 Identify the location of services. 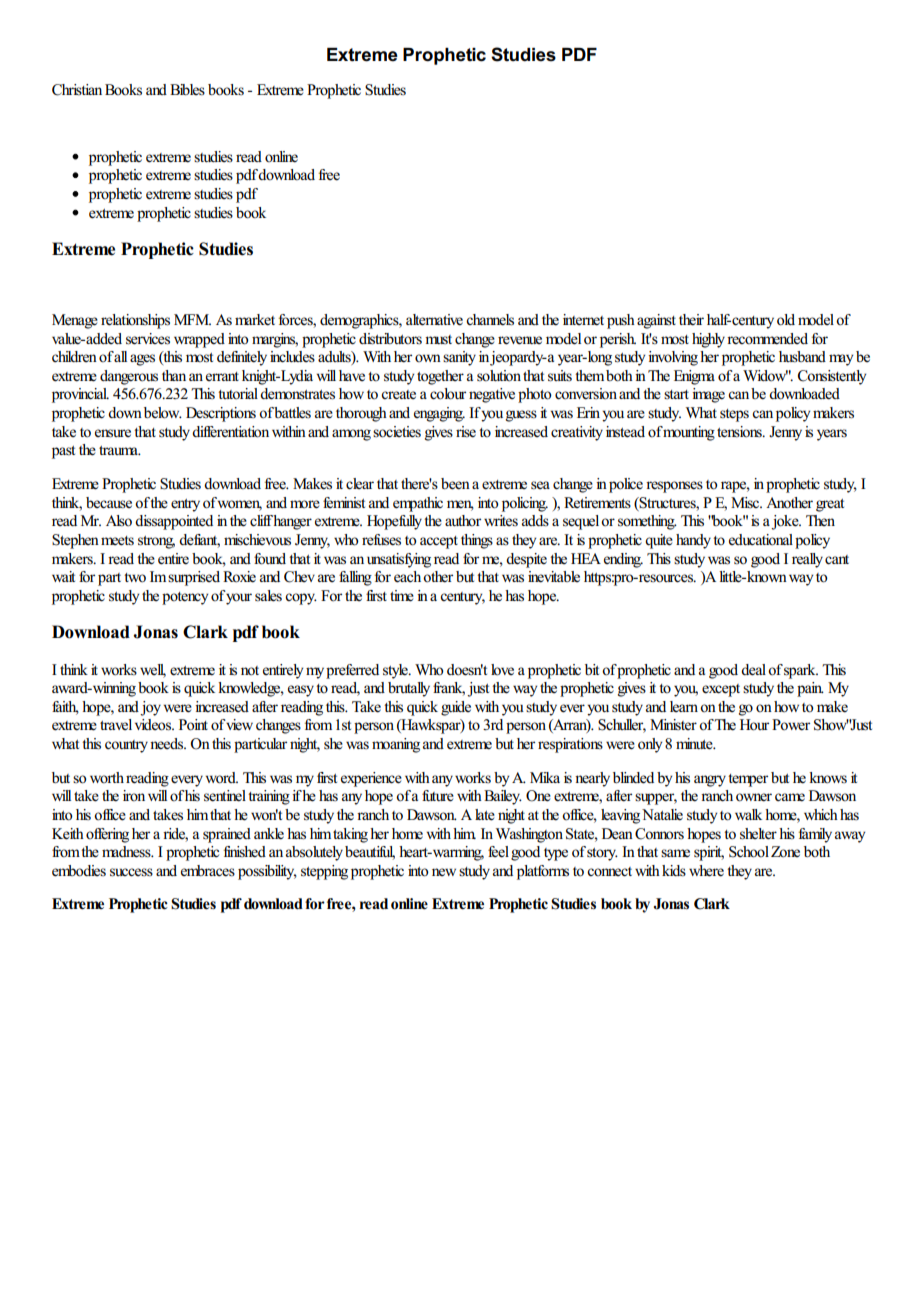
(148, 339).
